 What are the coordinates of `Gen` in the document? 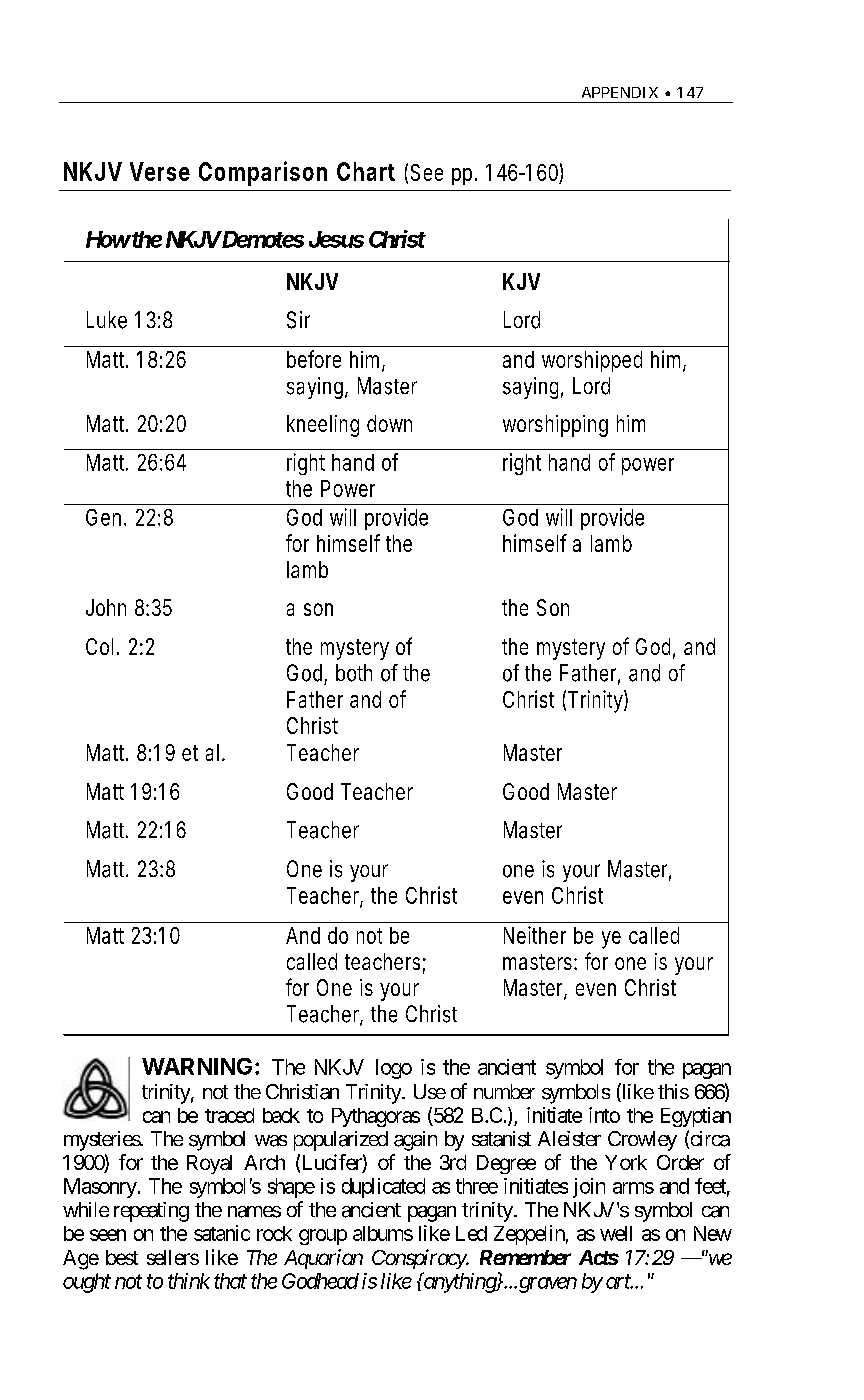 It's located at (103, 517).
